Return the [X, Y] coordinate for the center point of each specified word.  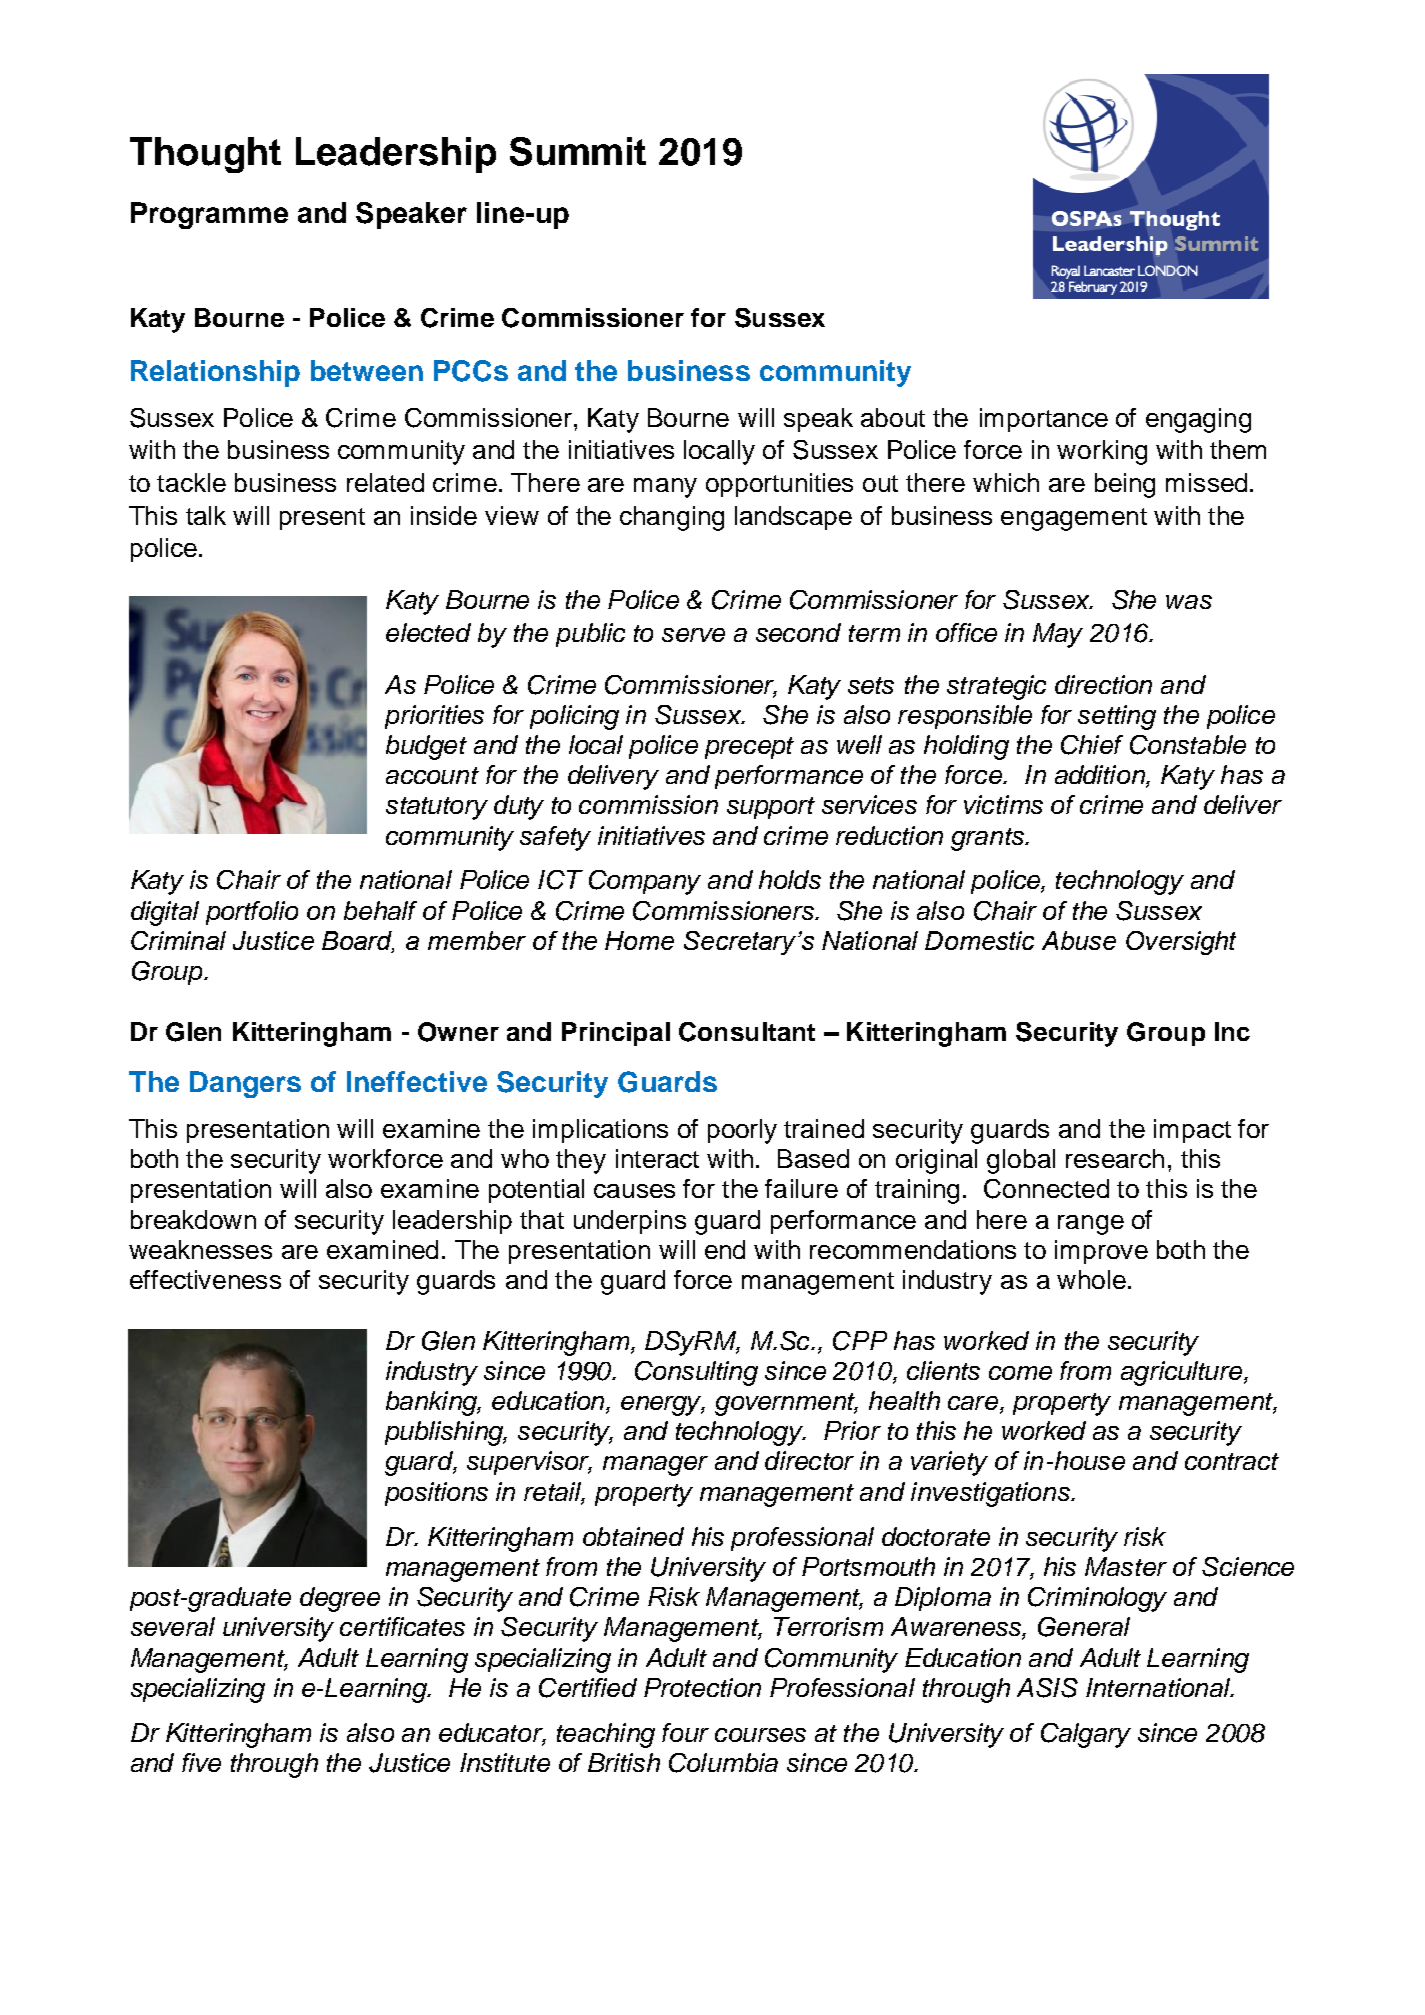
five [201, 1762]
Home [639, 940]
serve [693, 635]
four [685, 1732]
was [1189, 602]
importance [1044, 420]
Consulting [696, 1373]
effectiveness [205, 1279]
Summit [578, 151]
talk [206, 515]
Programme [209, 215]
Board [358, 942]
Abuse [1079, 940]
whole [1091, 1279]
